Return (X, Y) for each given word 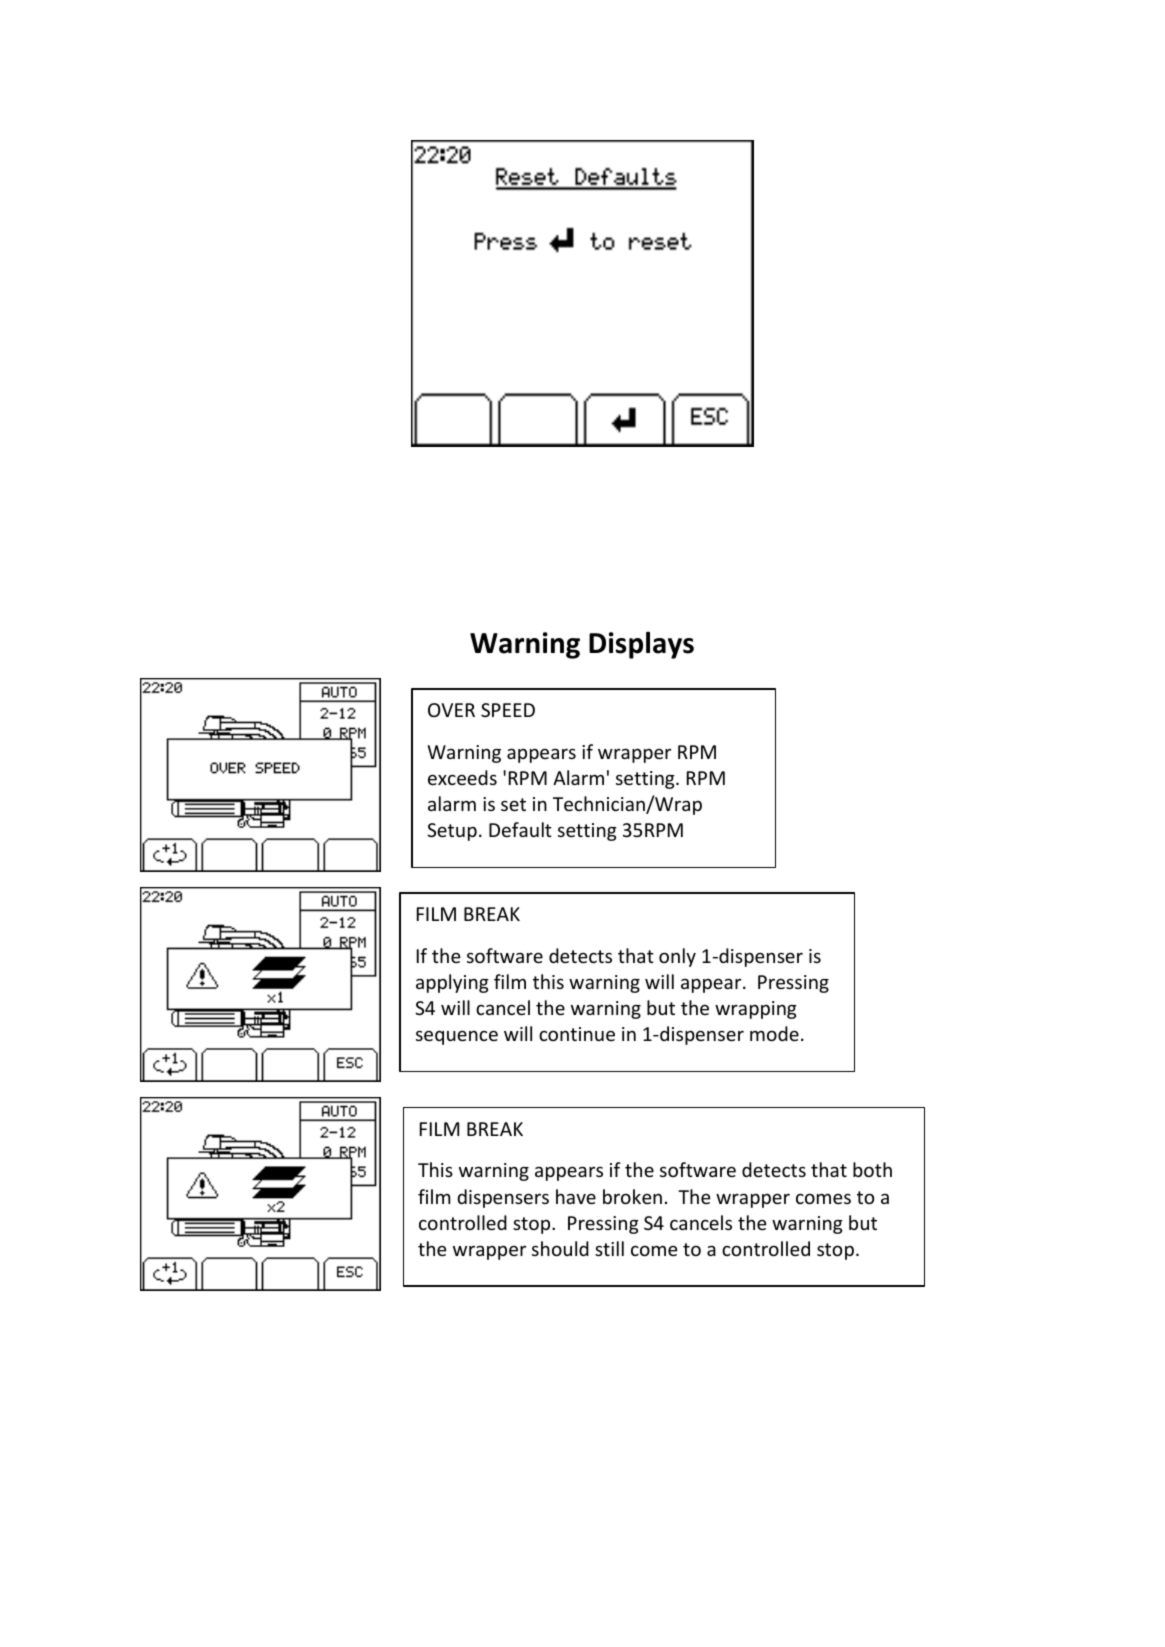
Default (520, 829)
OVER (451, 710)
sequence (457, 1037)
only (677, 957)
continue (577, 1034)
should (560, 1248)
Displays (641, 645)
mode (774, 1033)
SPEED (508, 710)
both (872, 1169)
